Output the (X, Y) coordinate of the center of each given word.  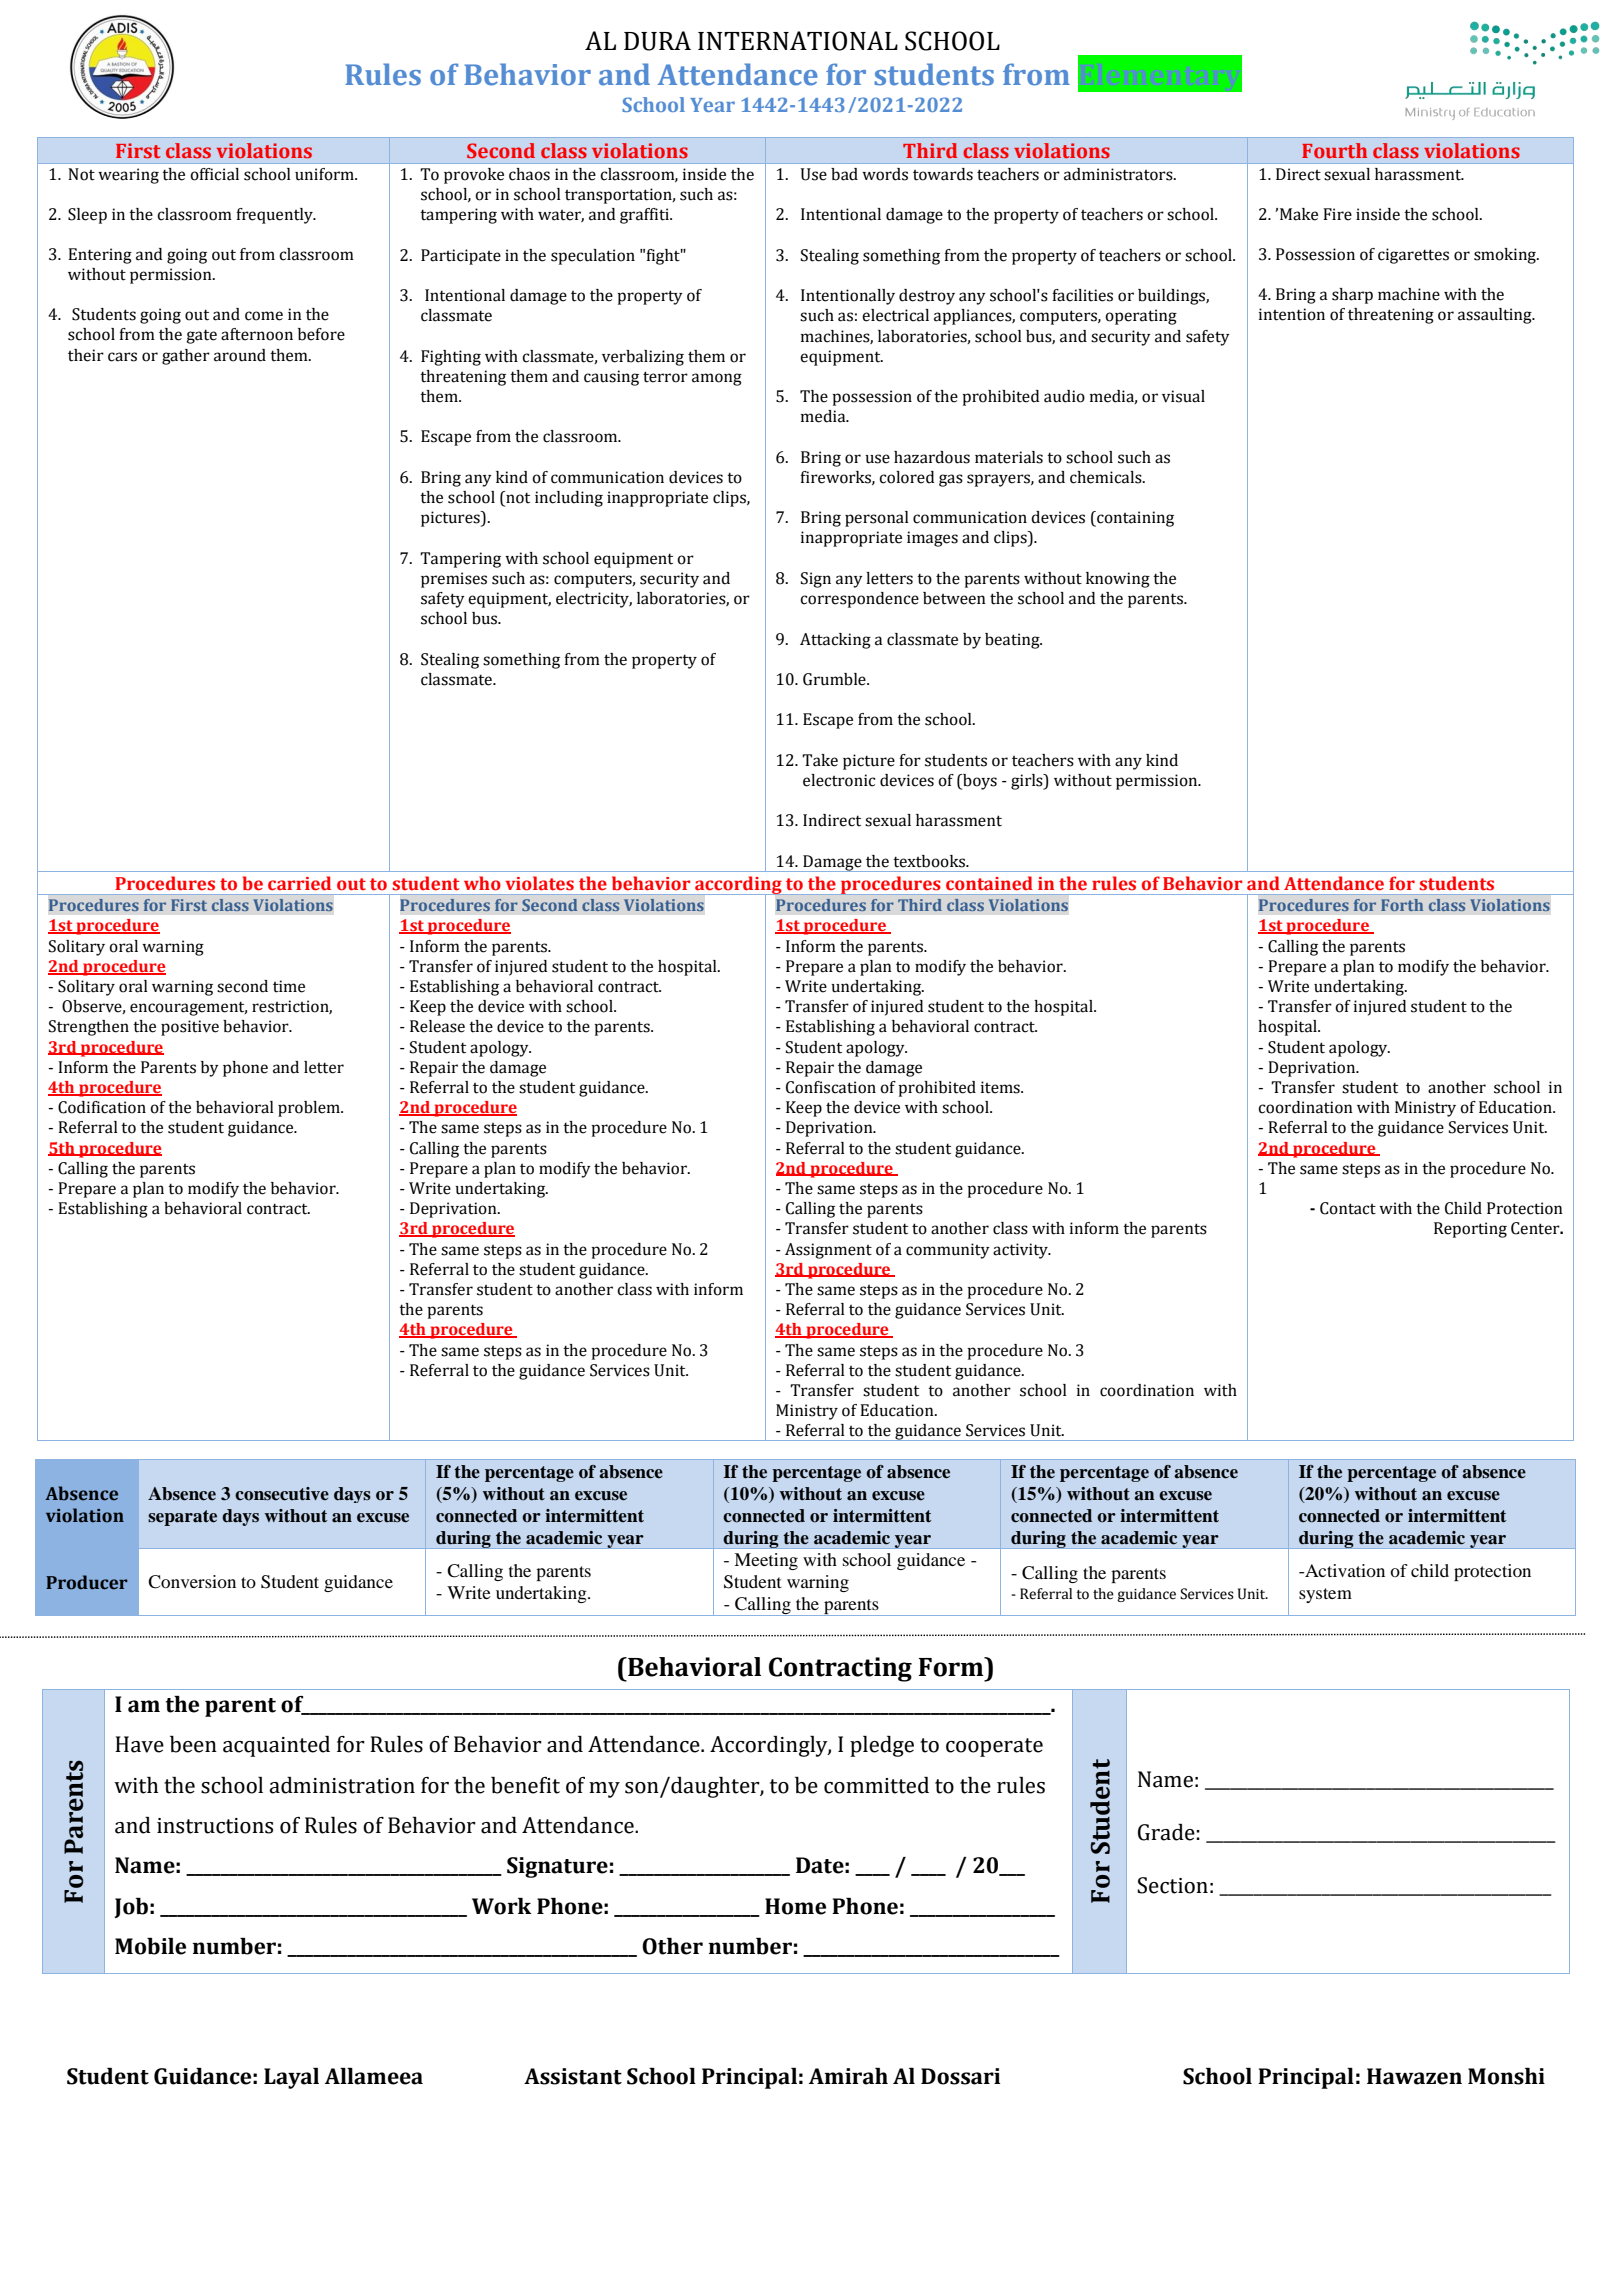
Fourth (1334, 150)
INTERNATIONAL (798, 41)
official (214, 174)
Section (1172, 1885)
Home (795, 1906)
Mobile (150, 1946)
